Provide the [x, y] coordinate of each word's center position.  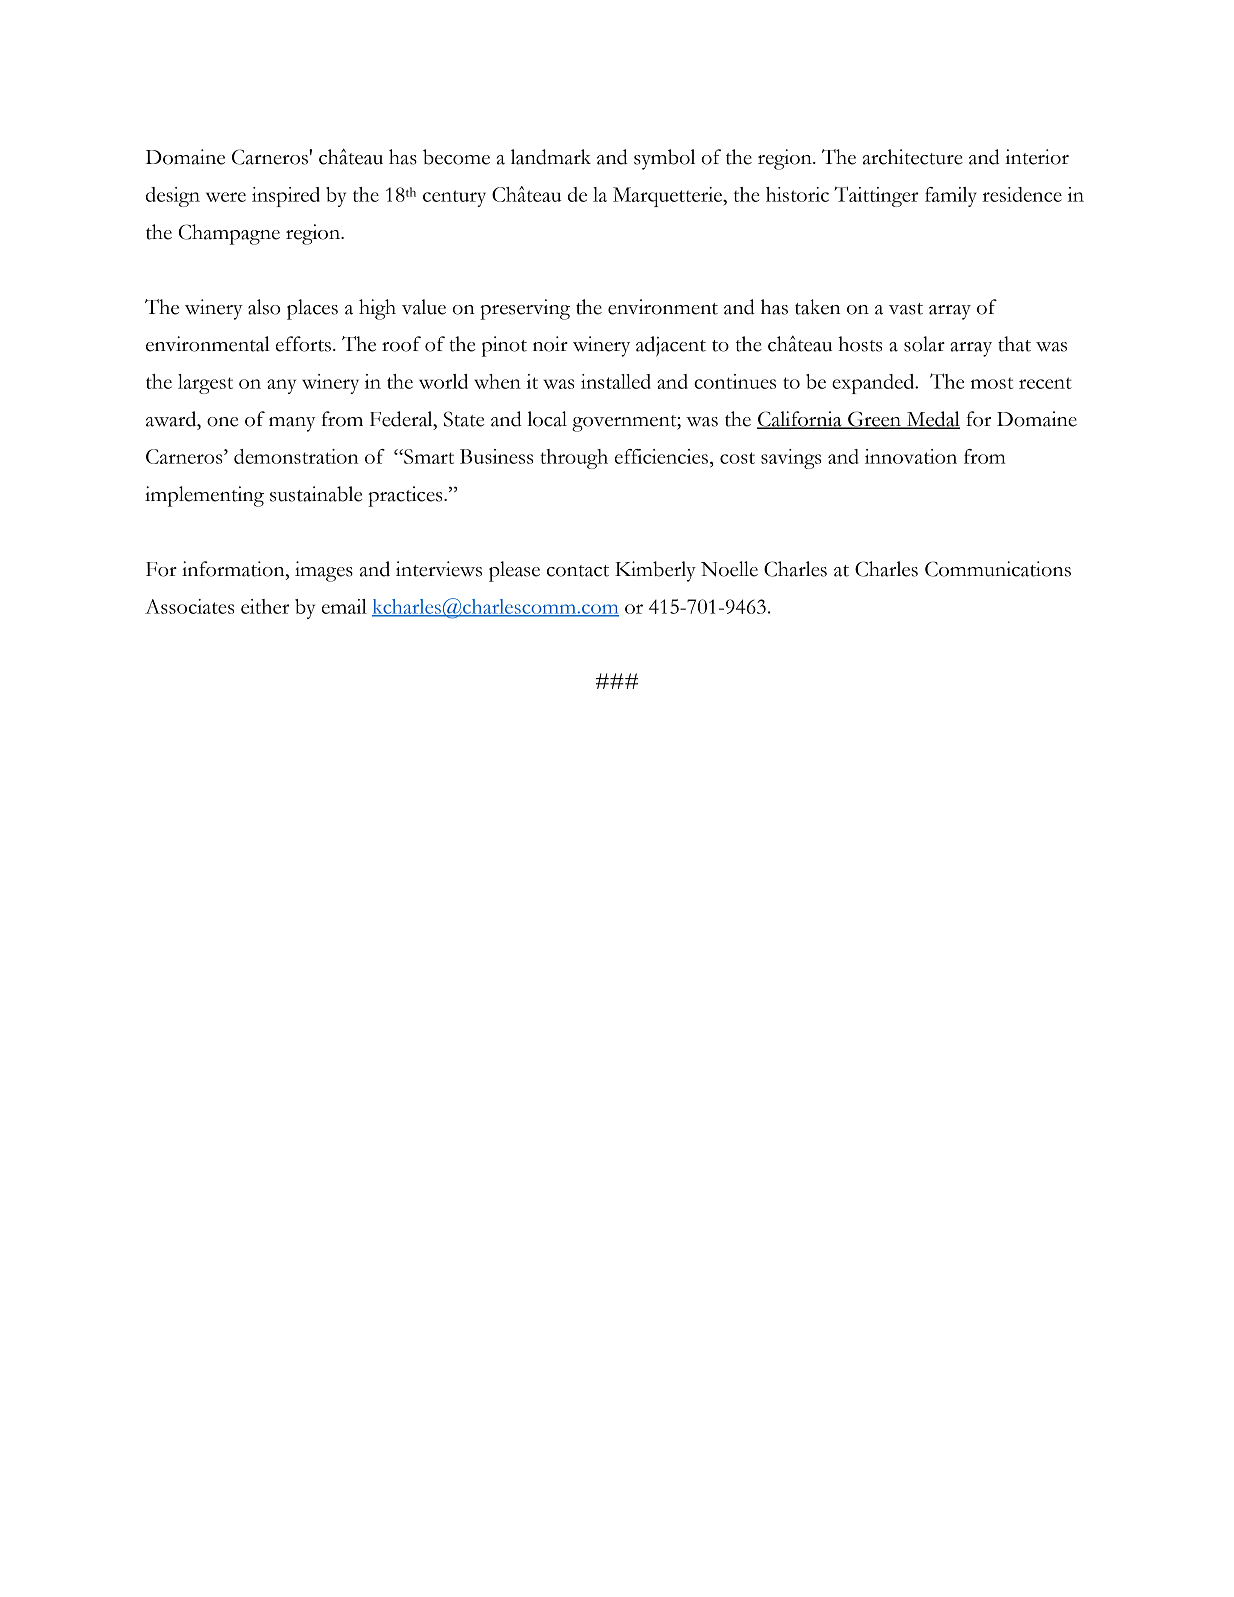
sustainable [316, 494]
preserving [525, 309]
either [265, 606]
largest [205, 384]
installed [616, 381]
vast [906, 309]
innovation [911, 456]
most [992, 383]
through [574, 459]
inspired [286, 197]
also [264, 307]
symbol [664, 159]
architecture [913, 157]
